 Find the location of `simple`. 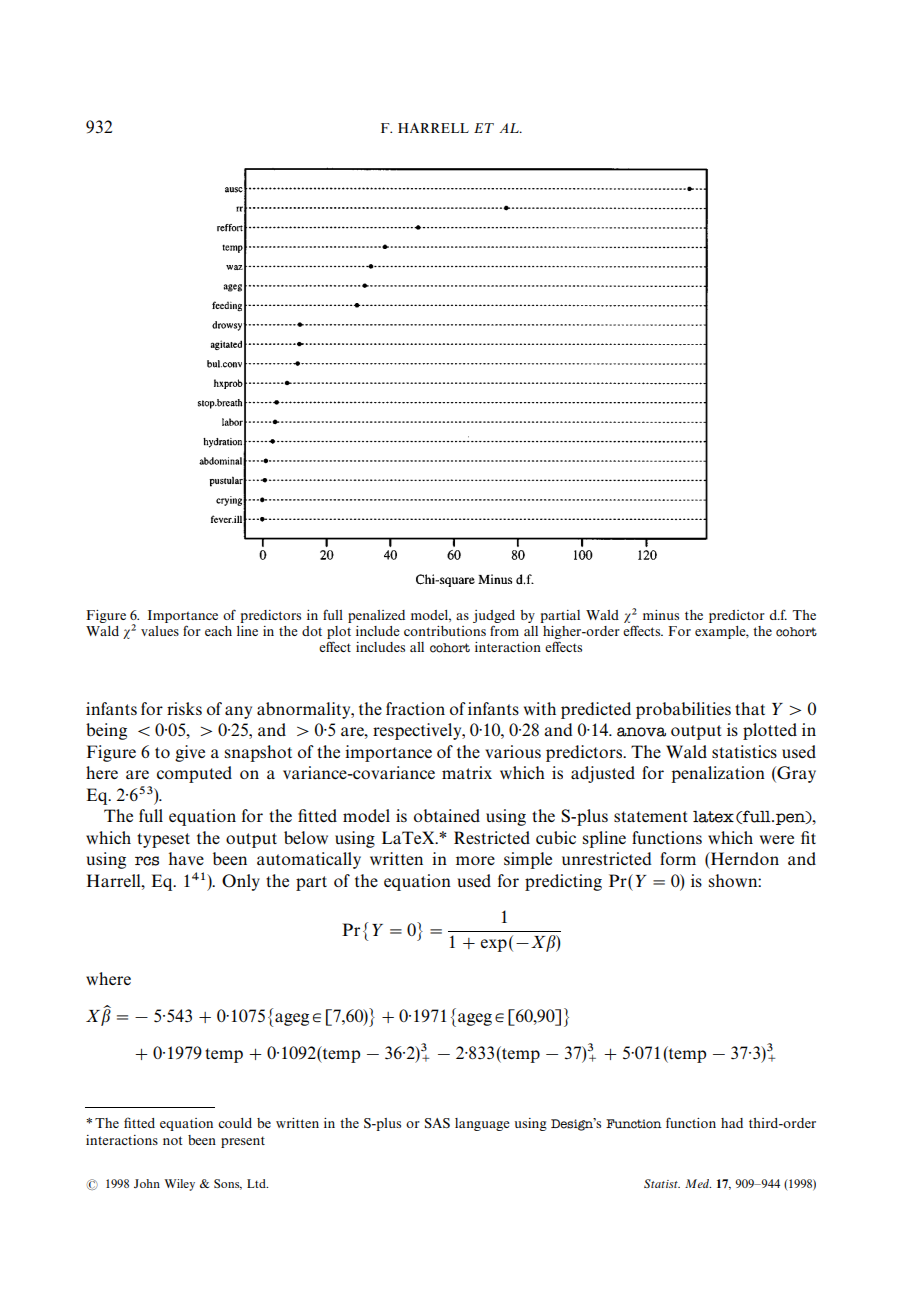

simple is located at coordinates (528, 860).
